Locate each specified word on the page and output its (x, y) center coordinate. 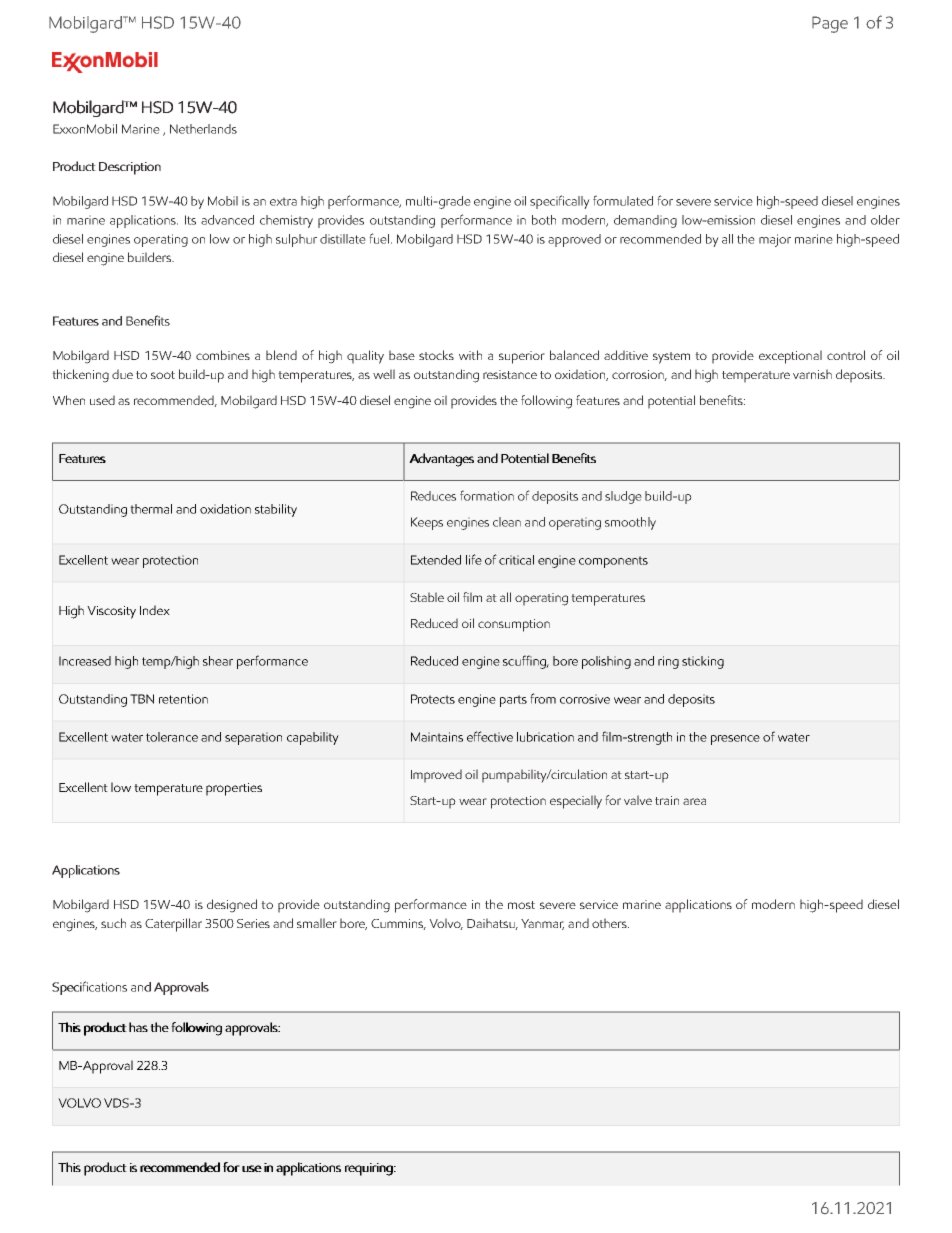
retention (183, 699)
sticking (703, 662)
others (610, 923)
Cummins (398, 924)
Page (830, 24)
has (138, 1027)
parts (513, 701)
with (470, 355)
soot (163, 375)
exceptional (790, 357)
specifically (560, 202)
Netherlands (203, 129)
